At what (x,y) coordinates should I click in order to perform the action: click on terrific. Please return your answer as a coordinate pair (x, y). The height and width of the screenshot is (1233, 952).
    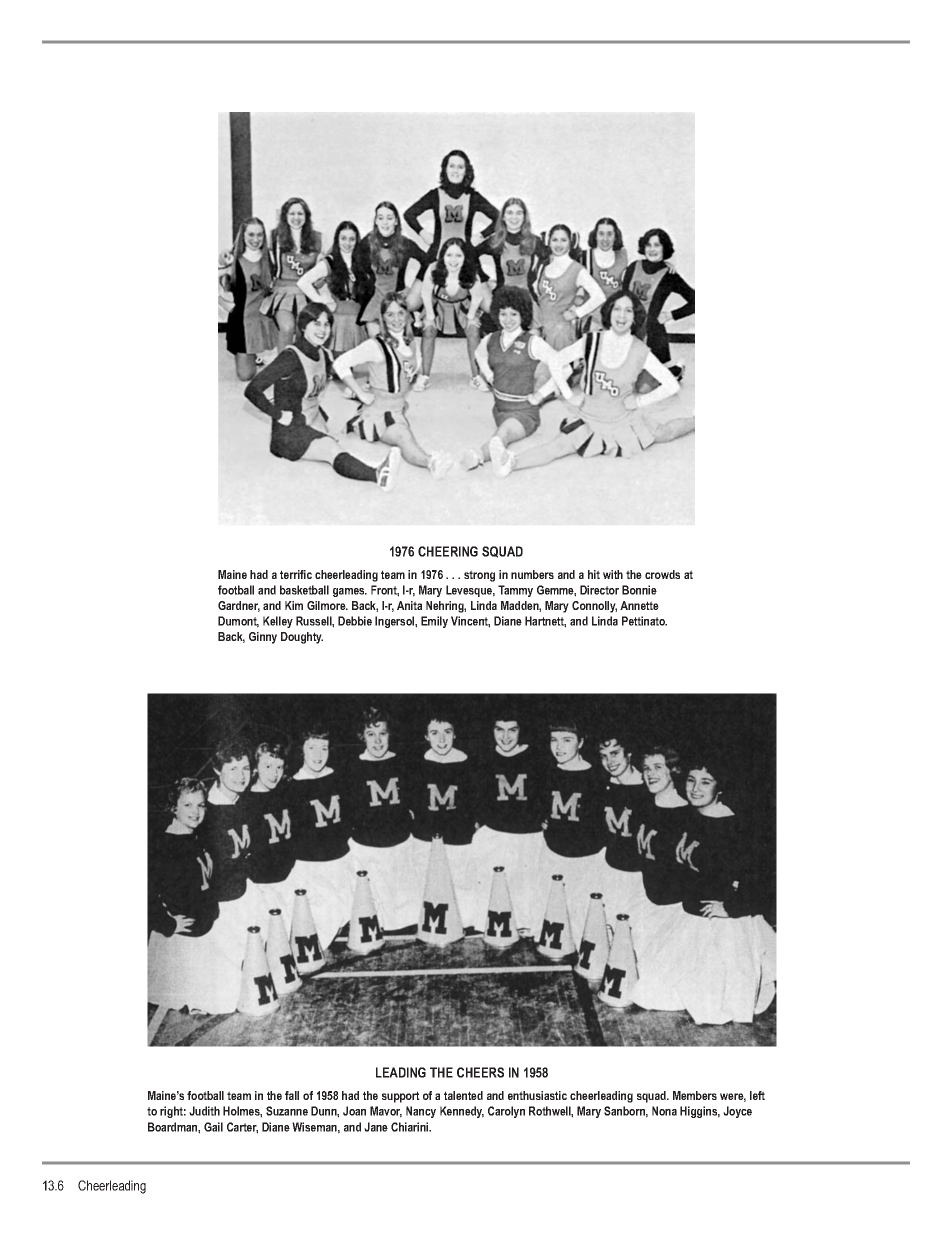
    Looking at the image, I should click on (296, 574).
